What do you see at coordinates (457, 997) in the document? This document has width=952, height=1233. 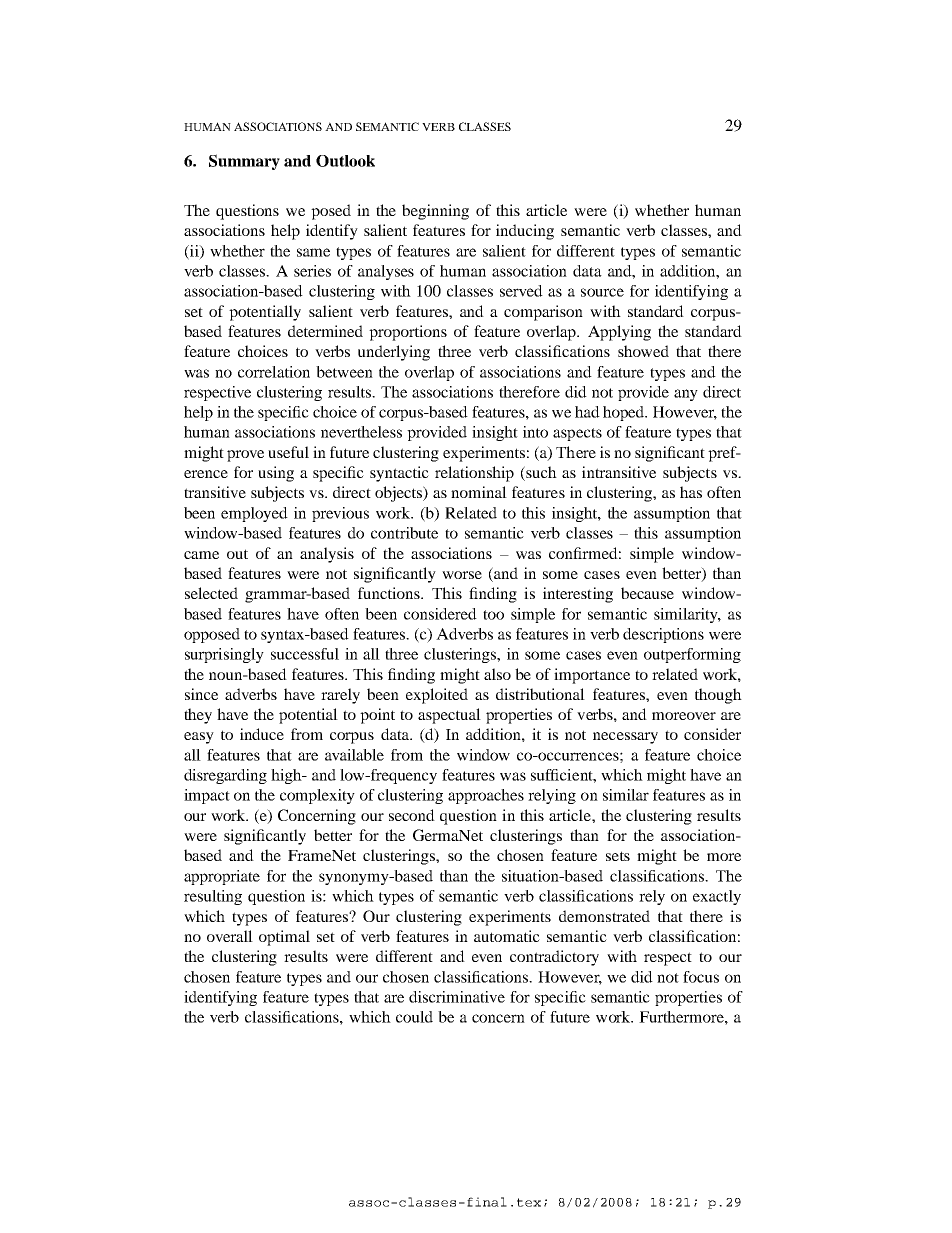 I see `discriminative` at bounding box center [457, 997].
